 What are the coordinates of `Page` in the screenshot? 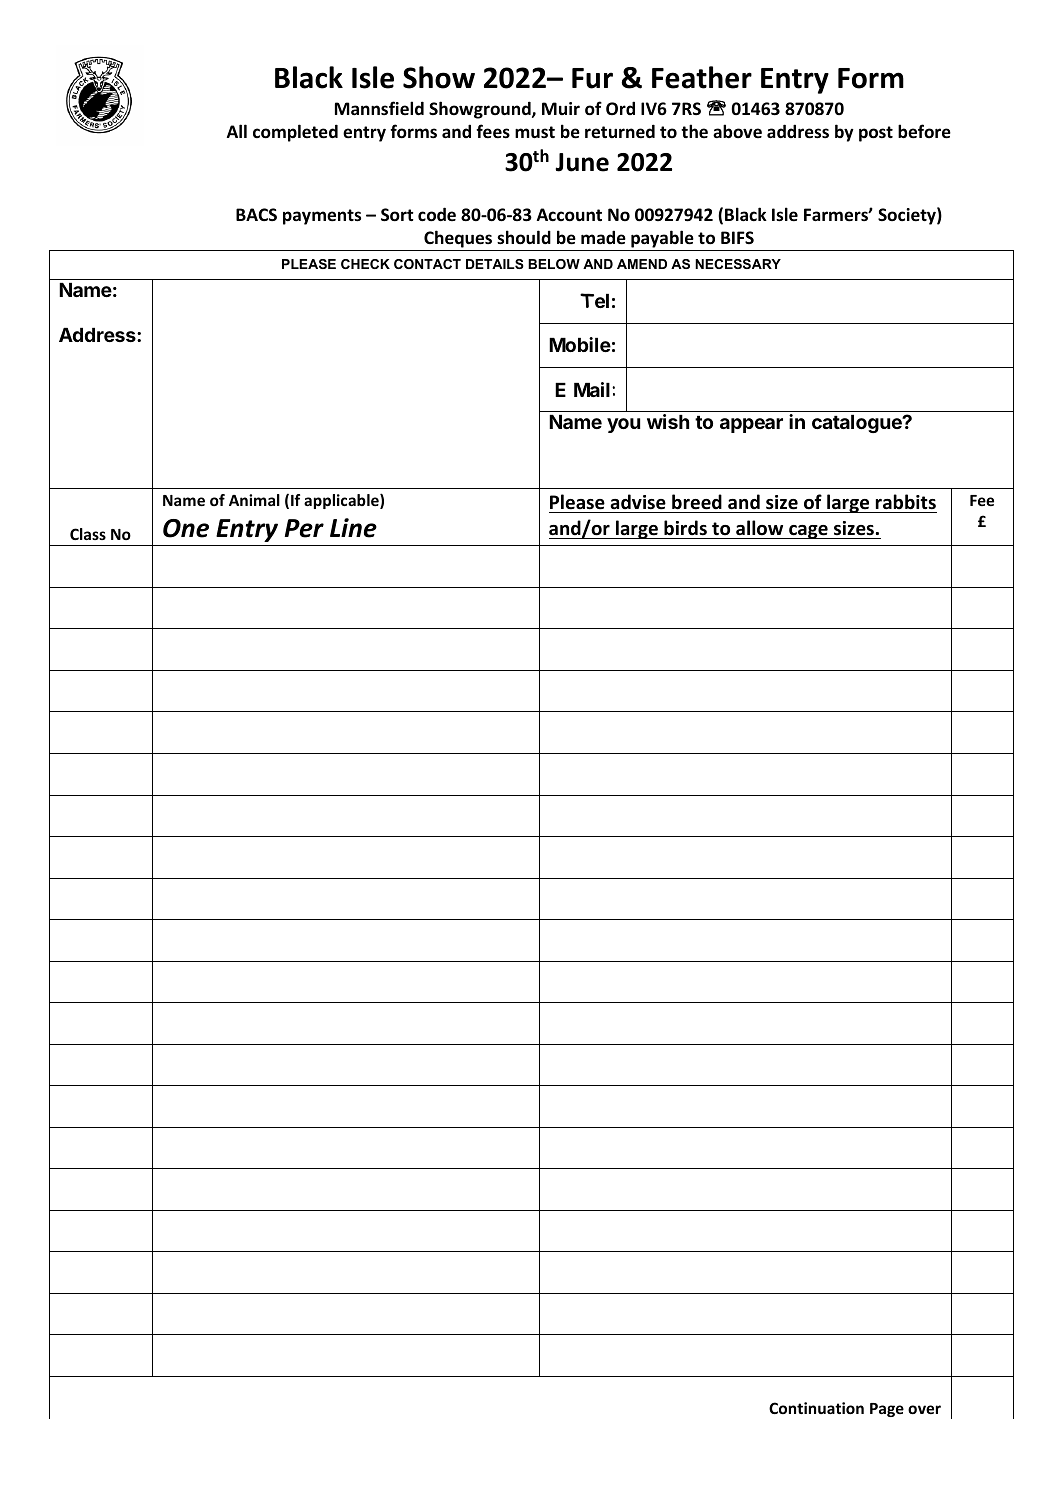 It's located at (887, 1410).
